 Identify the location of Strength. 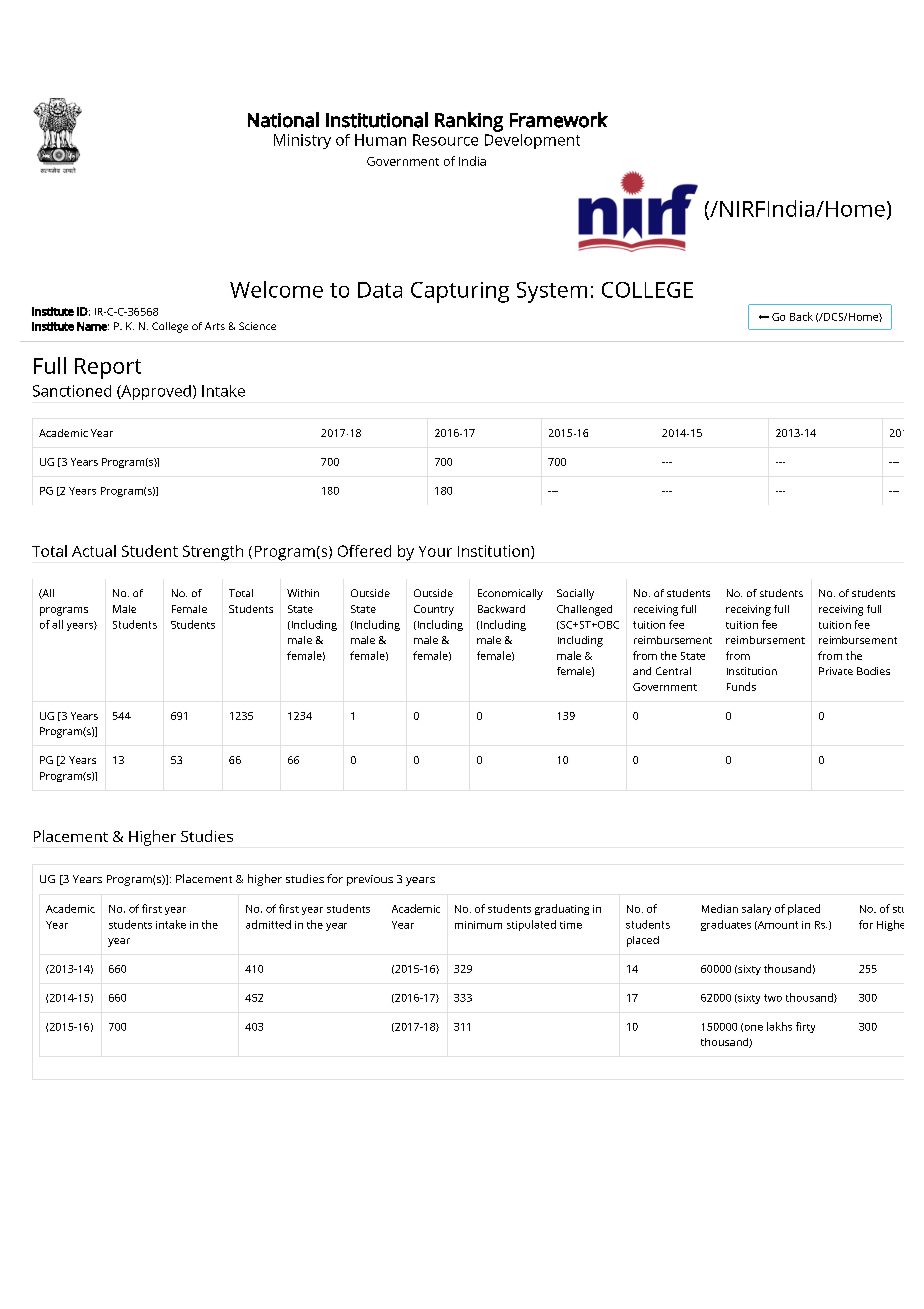
(213, 553).
